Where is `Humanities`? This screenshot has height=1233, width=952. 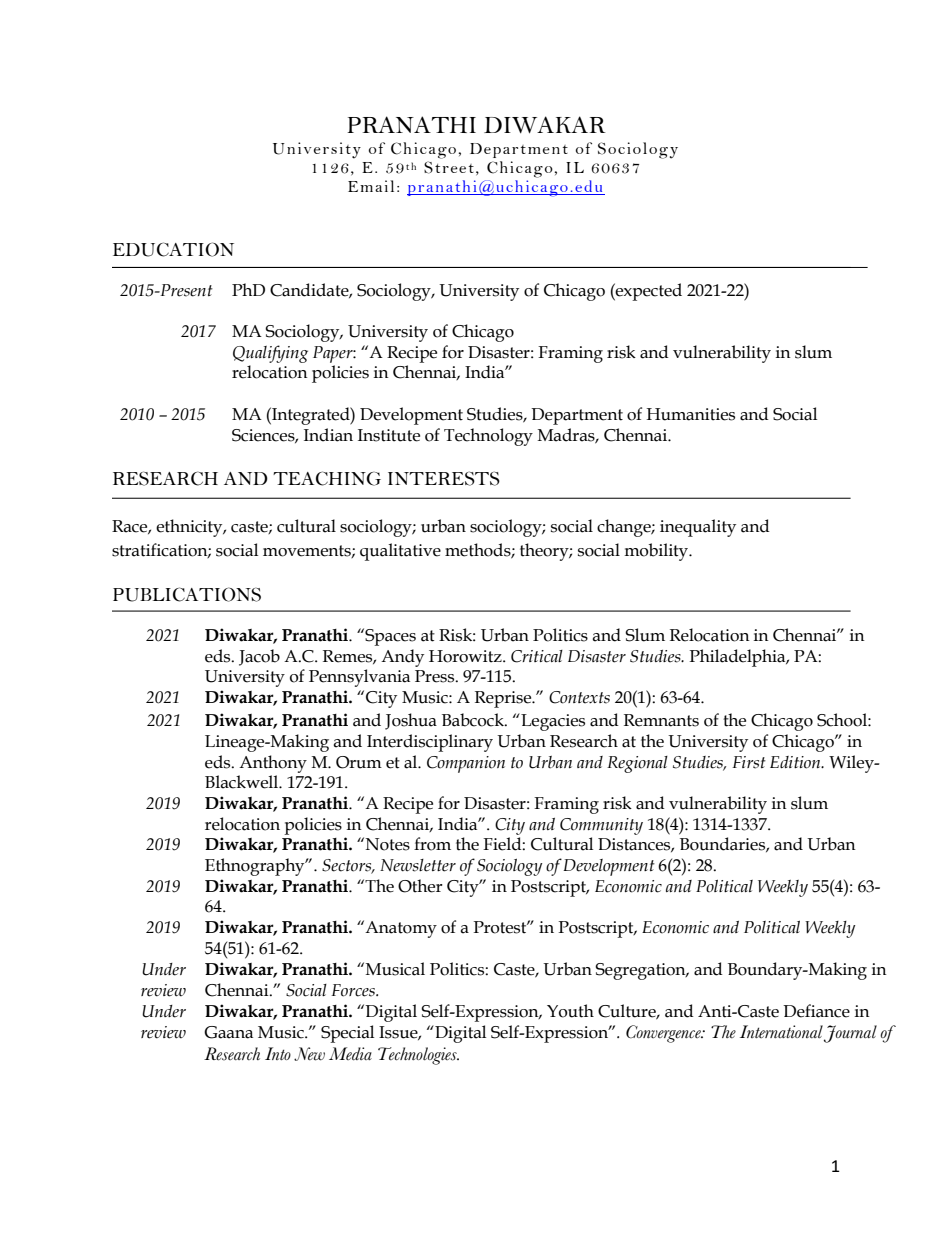
Humanities is located at coordinates (690, 414).
